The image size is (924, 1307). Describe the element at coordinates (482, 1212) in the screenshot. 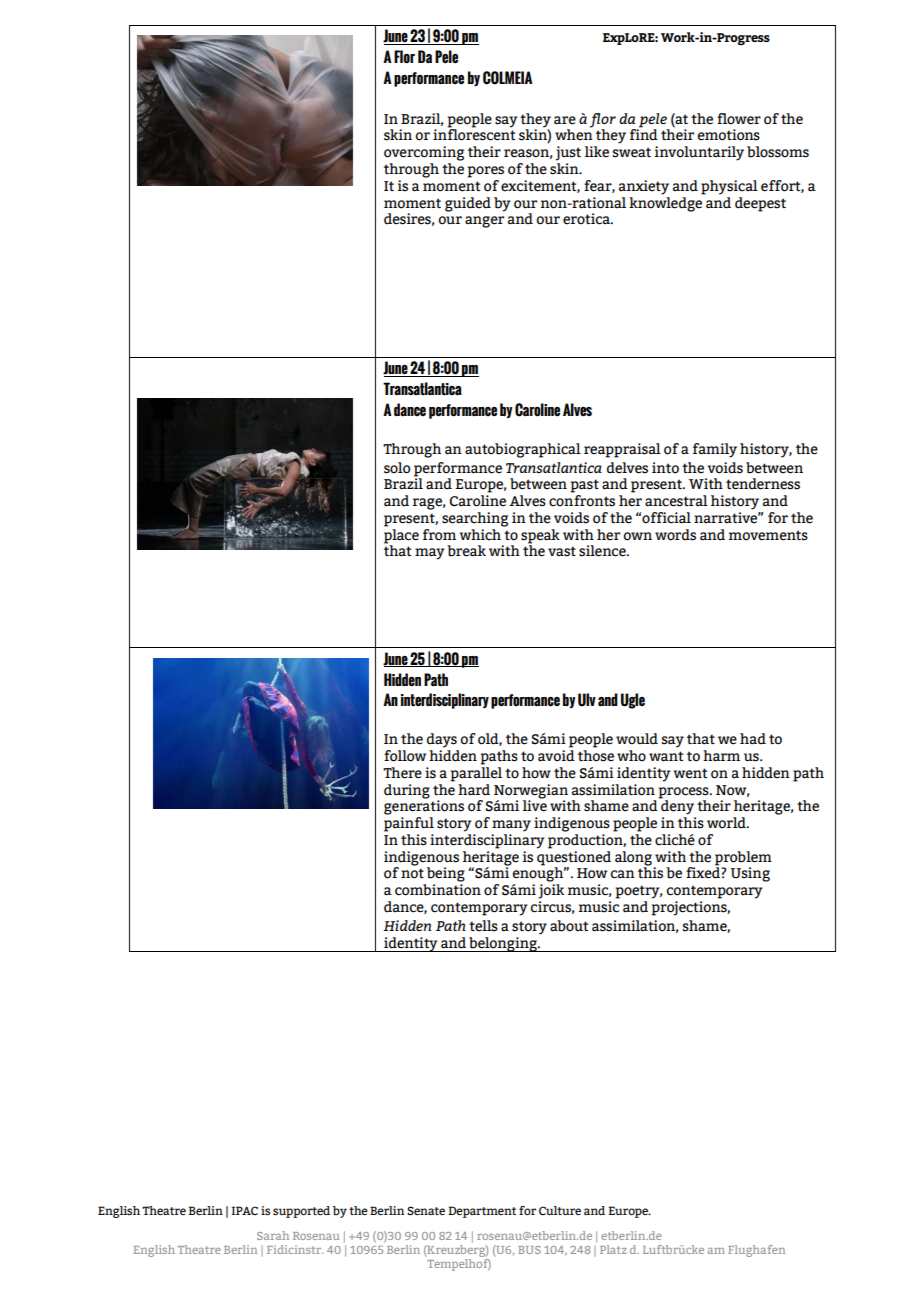

I see `Department` at that location.
